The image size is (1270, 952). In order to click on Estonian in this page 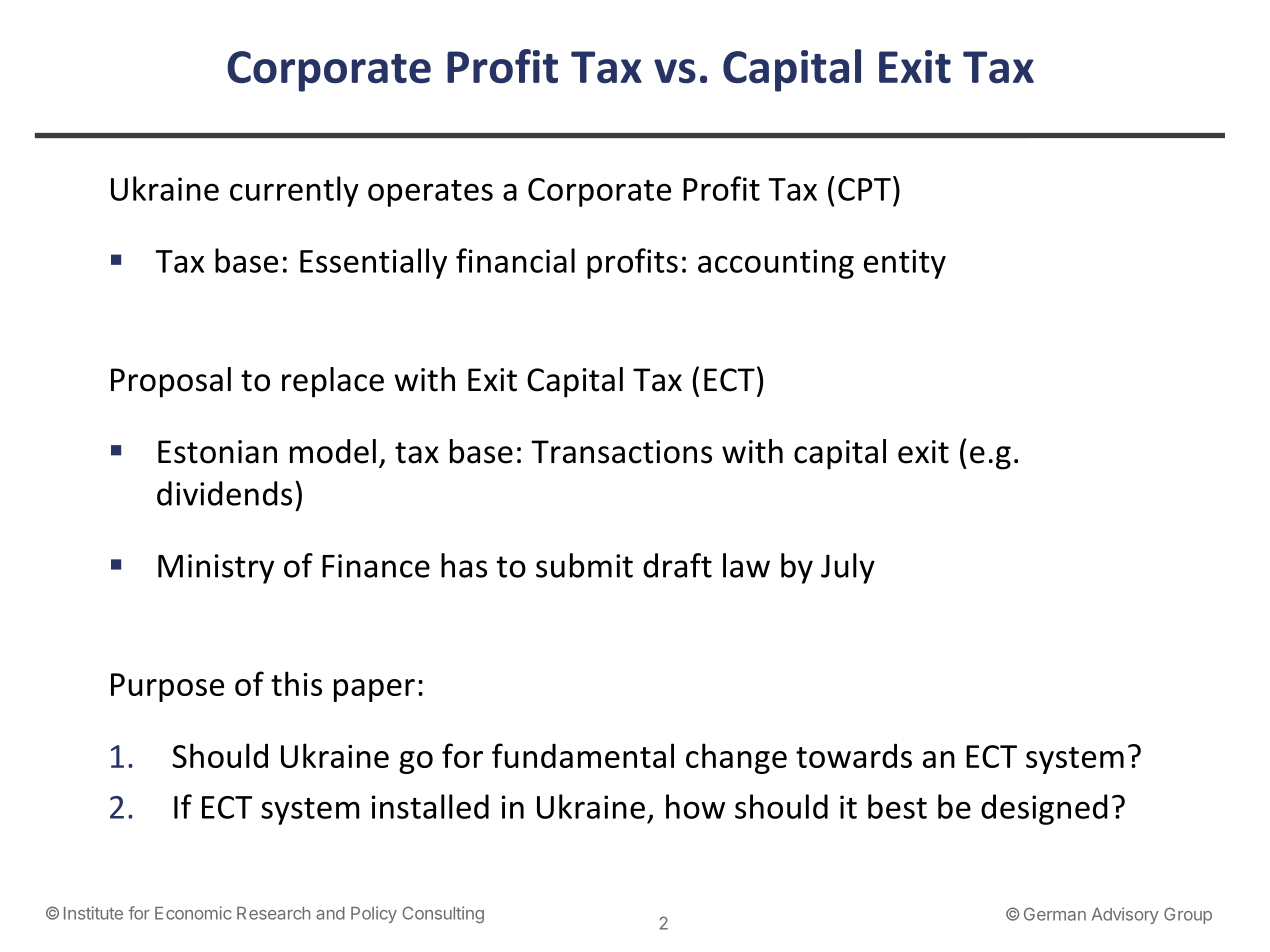, I will do `click(217, 452)`.
